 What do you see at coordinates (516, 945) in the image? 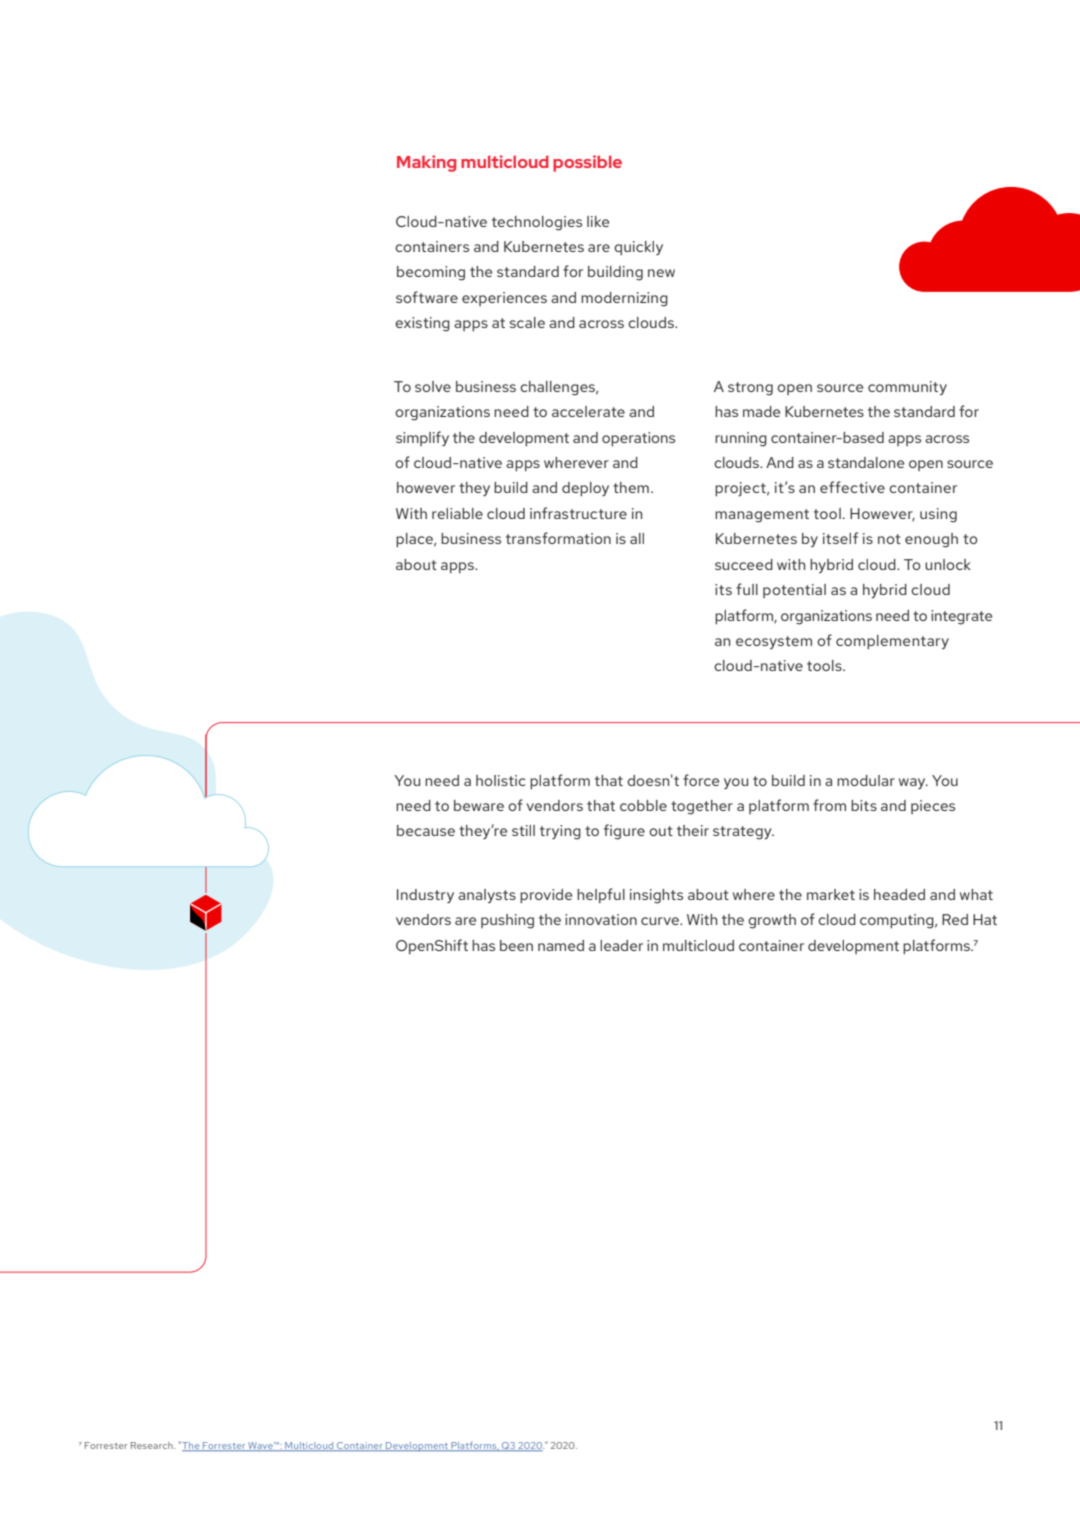
I see `been` at bounding box center [516, 945].
